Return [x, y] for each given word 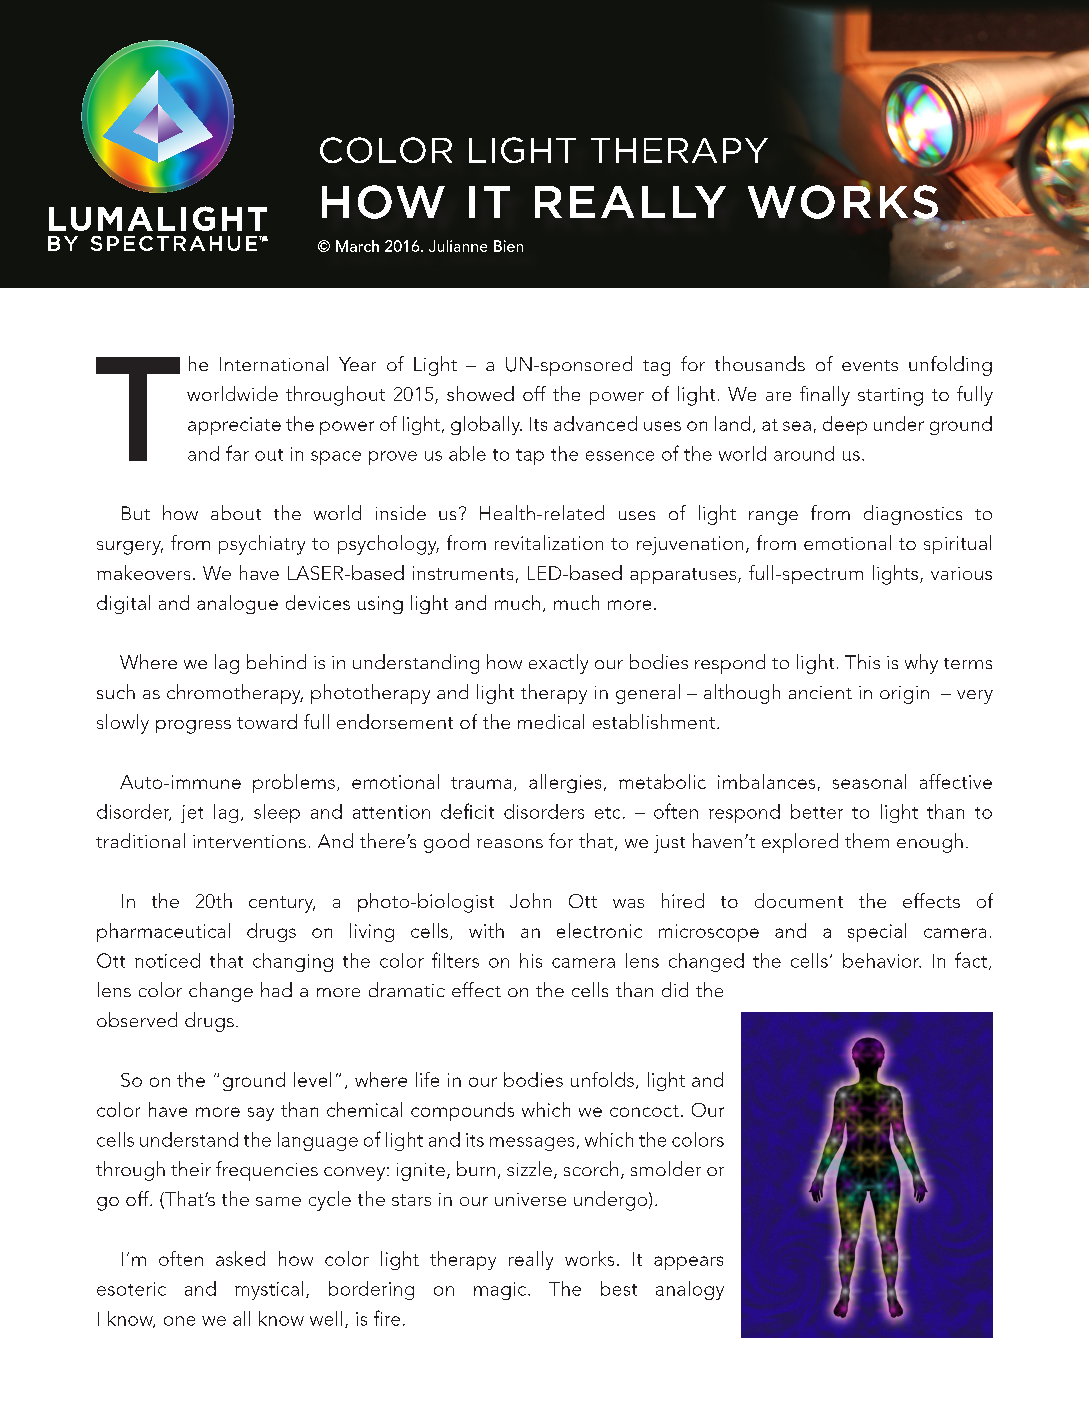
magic [501, 1291]
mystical [269, 1290]
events [870, 365]
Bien [508, 246]
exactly [558, 664]
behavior [882, 960]
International [274, 363]
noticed [167, 960]
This [862, 661]
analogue [237, 604]
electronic [599, 930]
